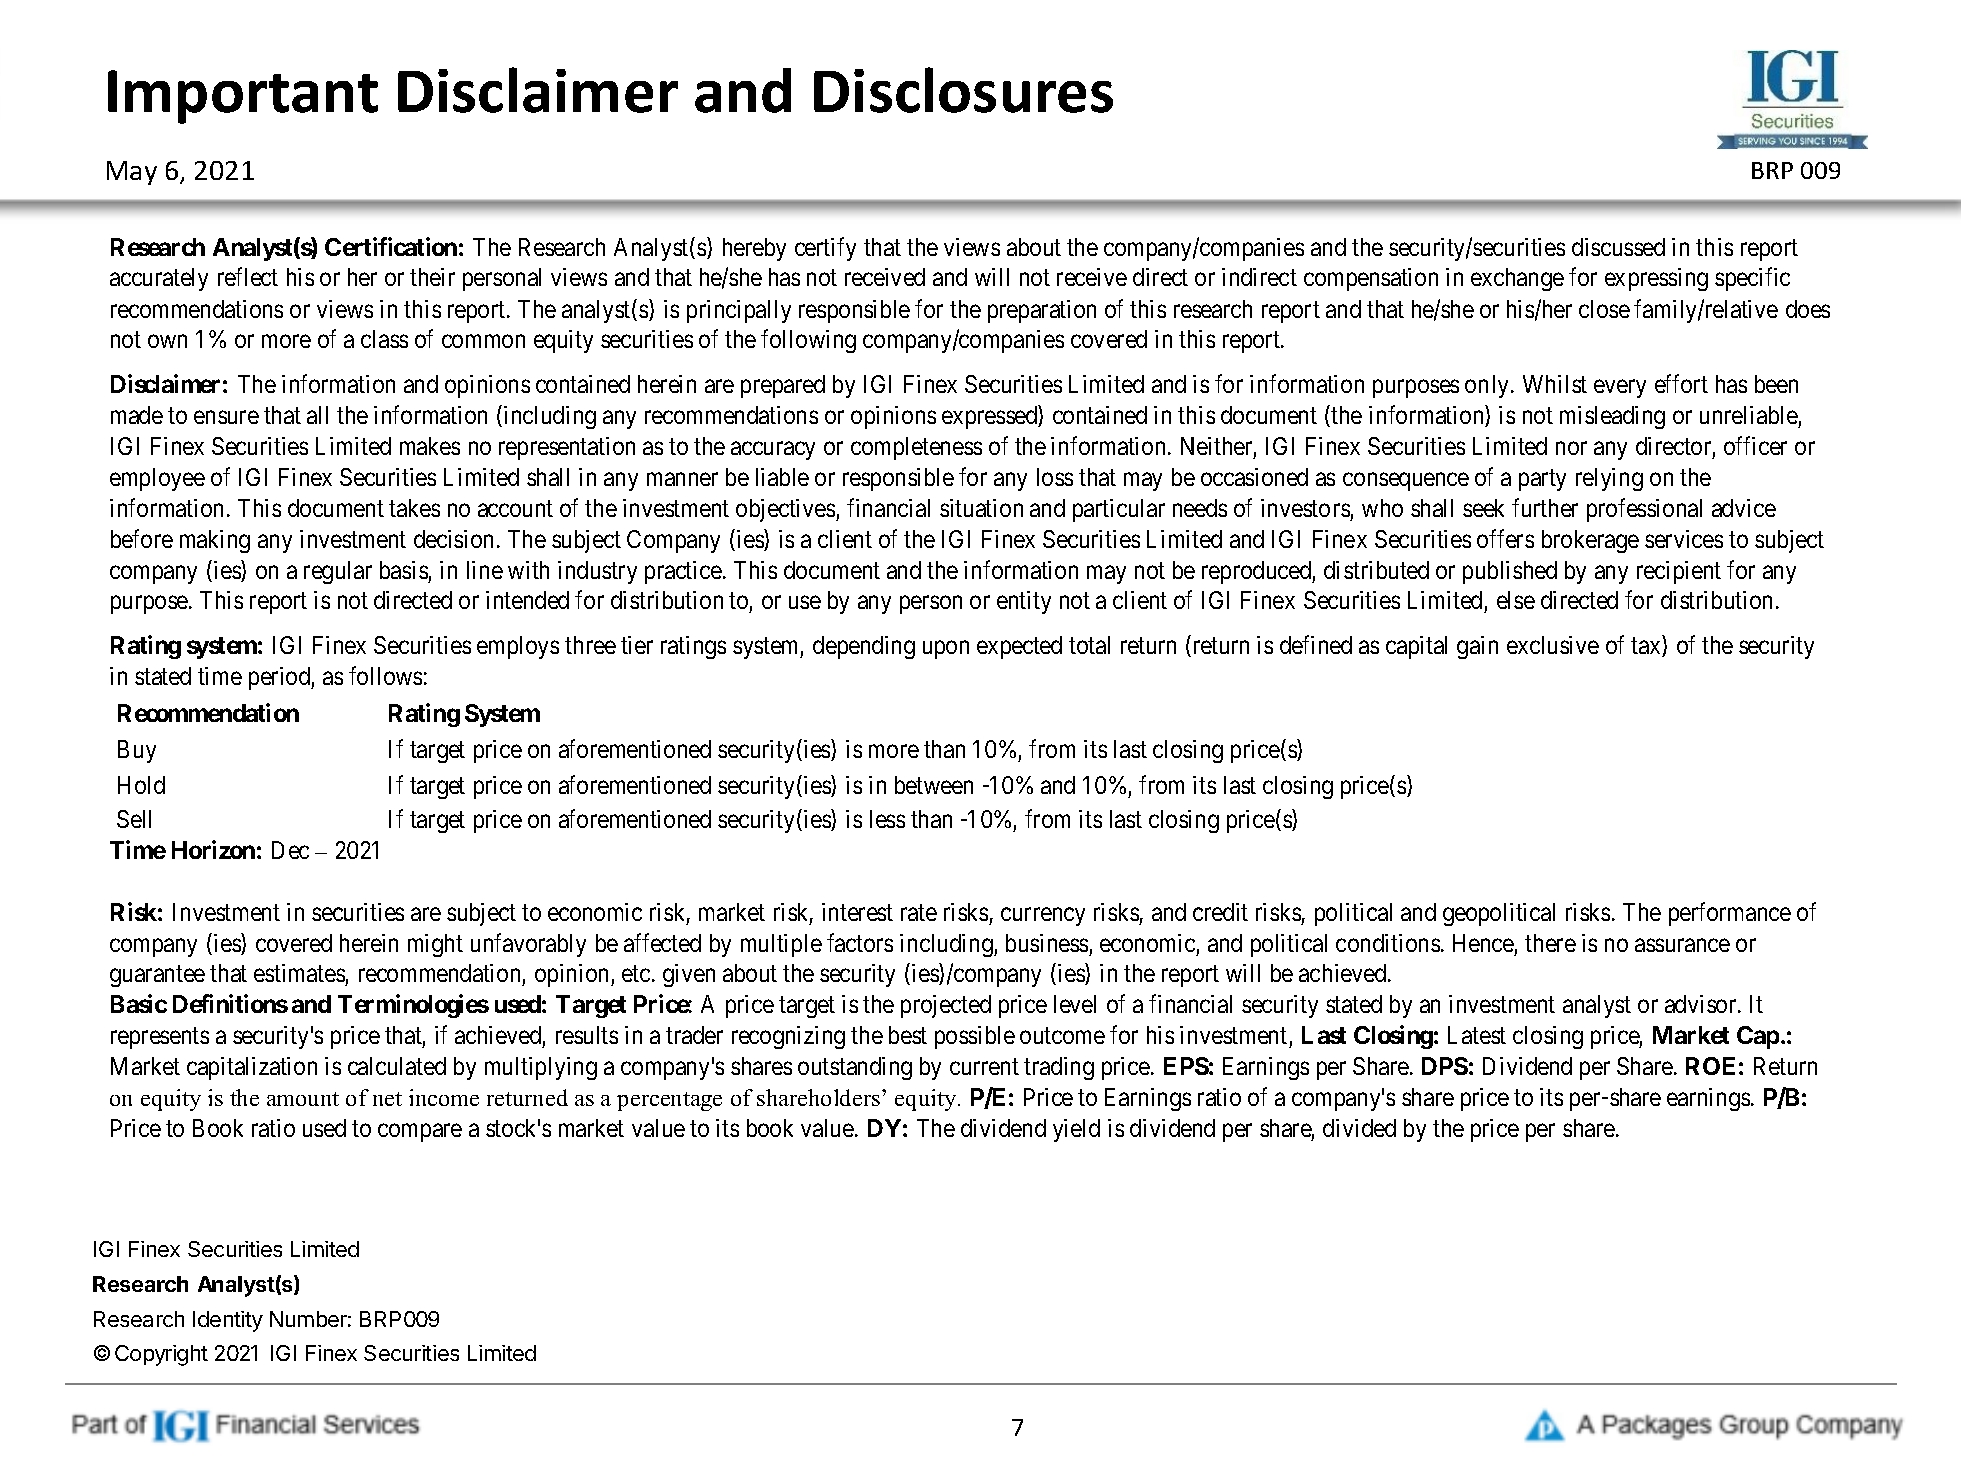  I want to click on completeness, so click(916, 448).
